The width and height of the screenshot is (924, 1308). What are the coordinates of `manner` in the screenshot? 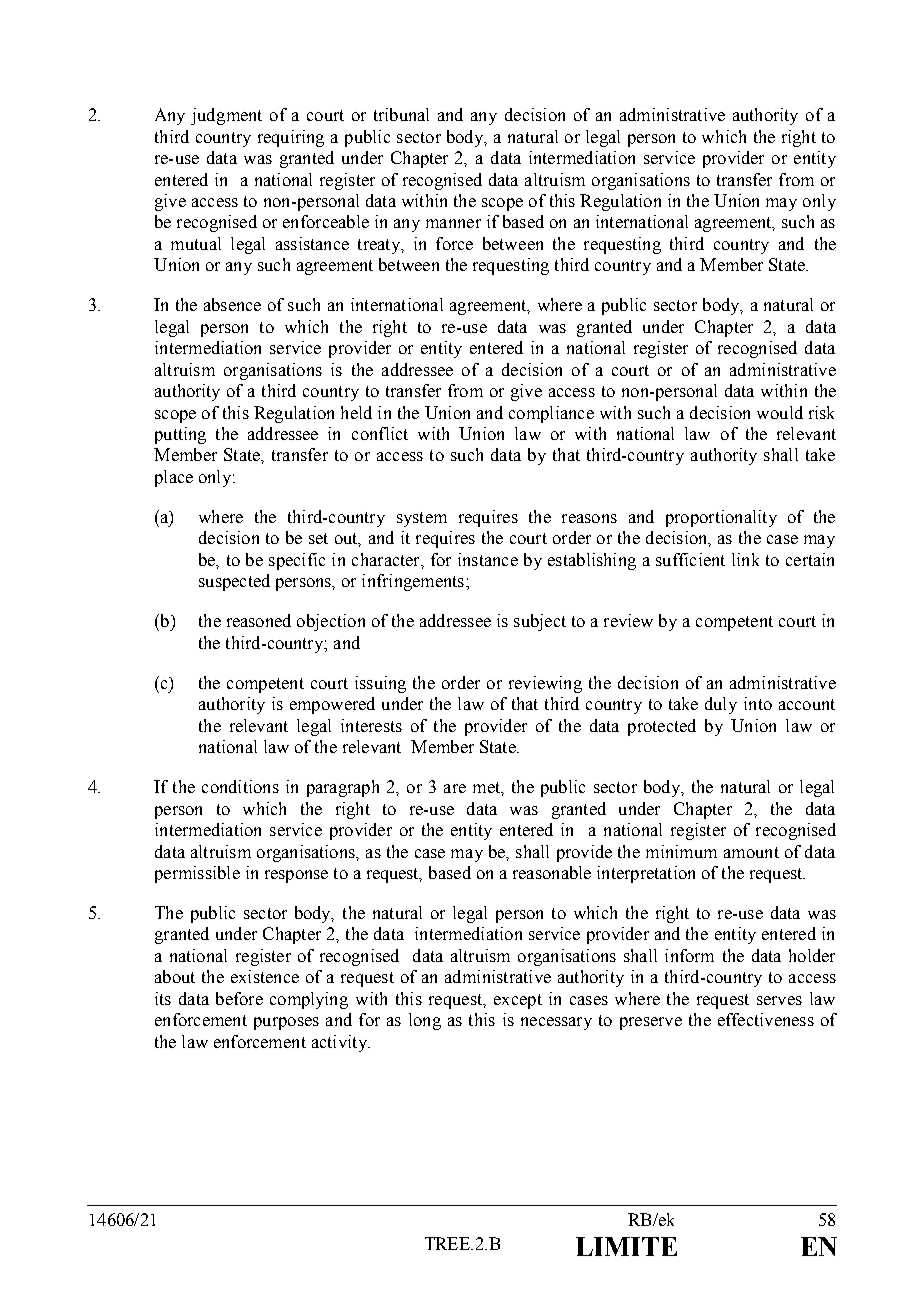 It's located at (453, 223).
